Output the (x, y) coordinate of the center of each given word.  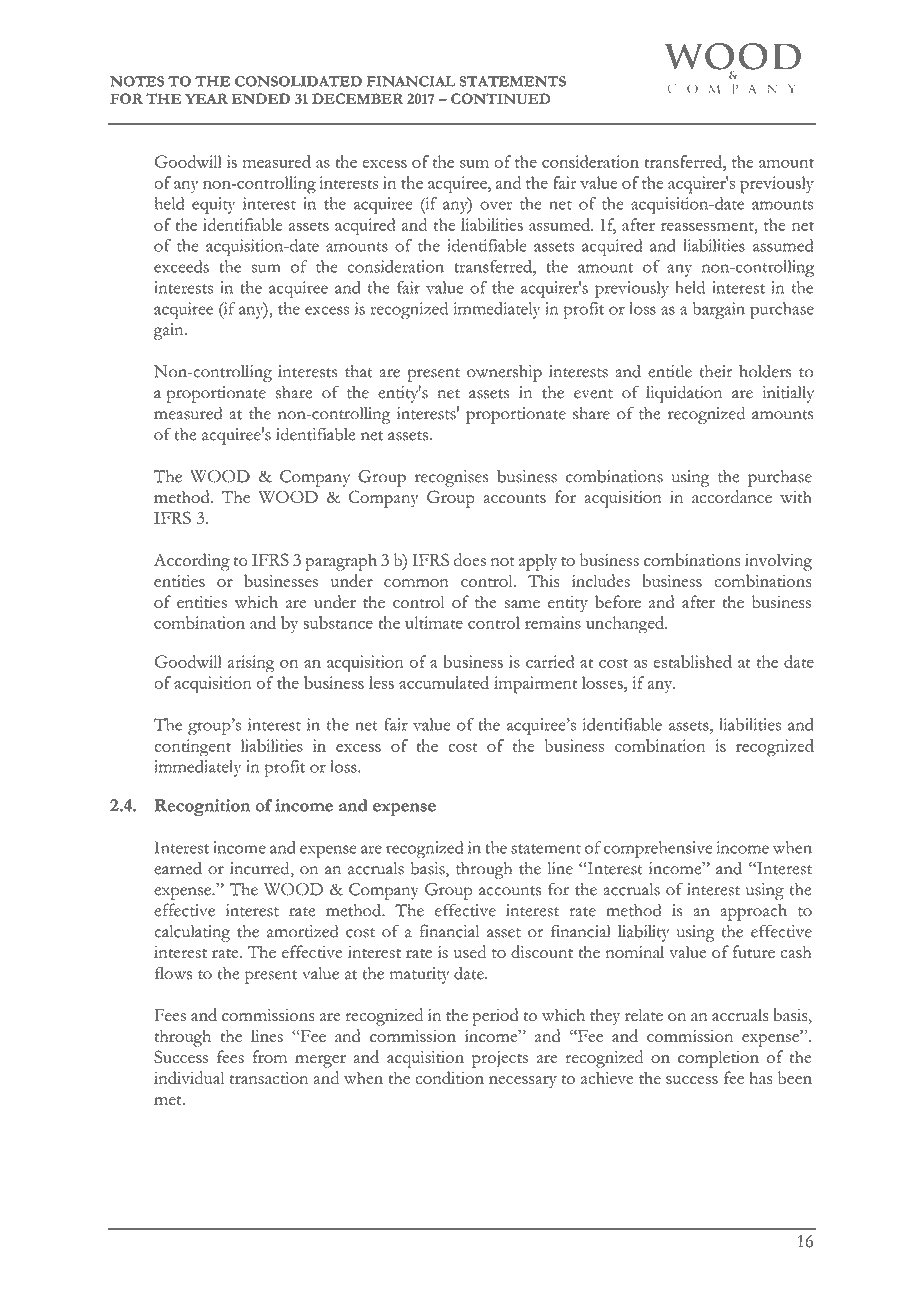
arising (251, 664)
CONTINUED (500, 98)
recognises (452, 478)
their (716, 371)
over (496, 205)
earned (178, 868)
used (469, 951)
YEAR (206, 98)
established (692, 661)
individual (189, 1077)
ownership (504, 373)
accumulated (444, 682)
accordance (732, 496)
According (192, 562)
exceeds (181, 266)
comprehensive (658, 849)
